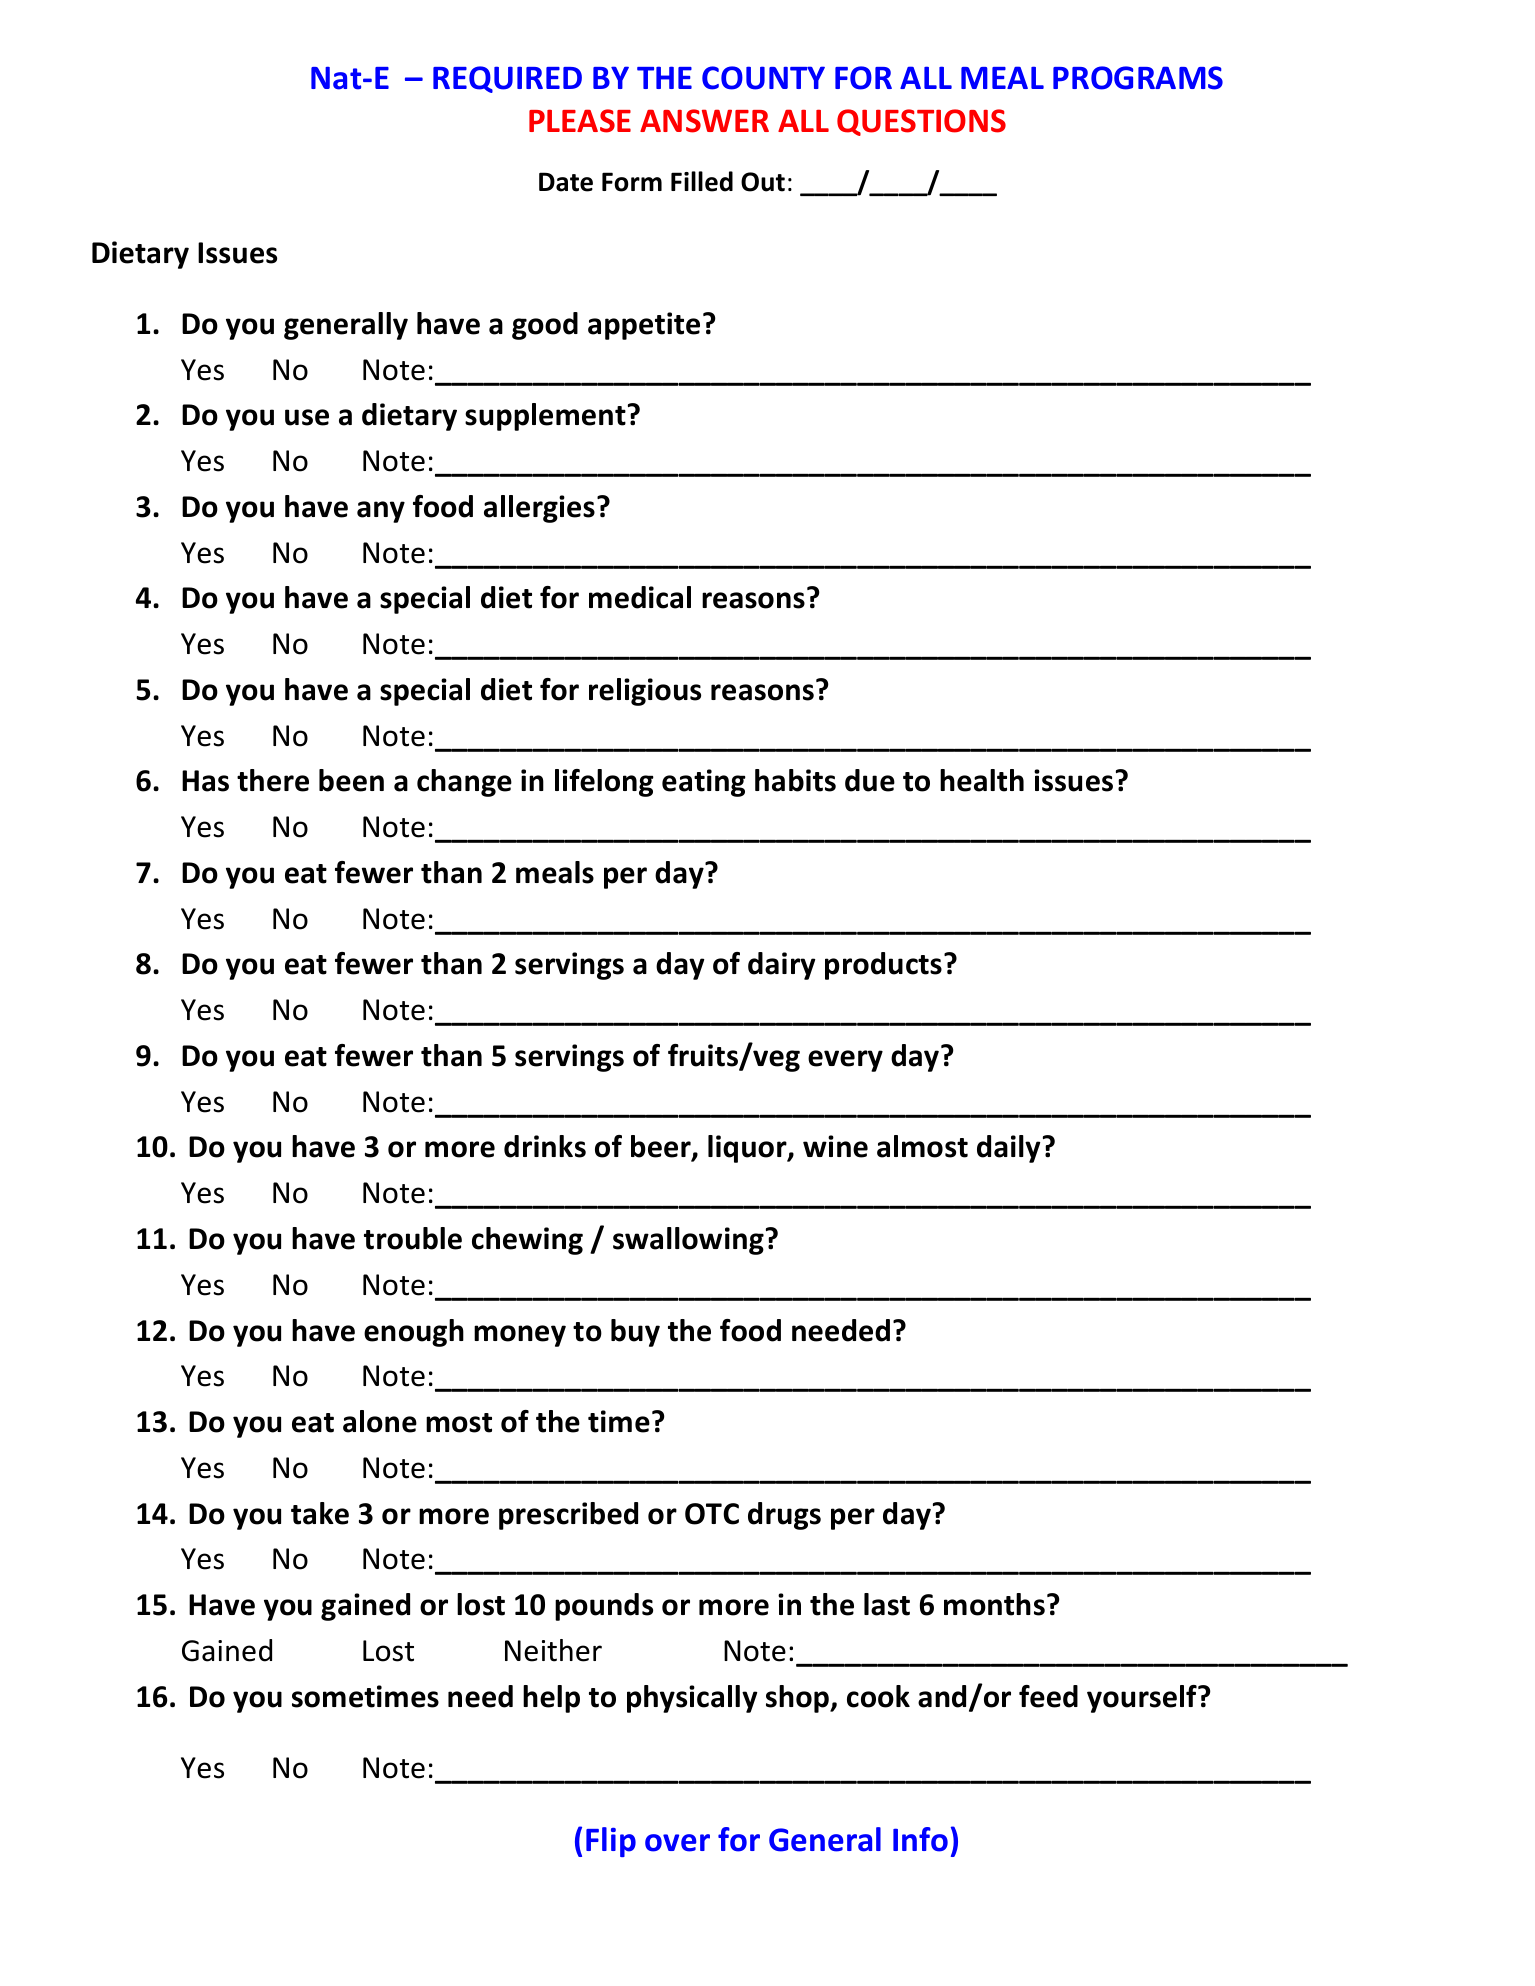 This image has width=1535, height=1986. I want to click on beer, so click(662, 1148).
